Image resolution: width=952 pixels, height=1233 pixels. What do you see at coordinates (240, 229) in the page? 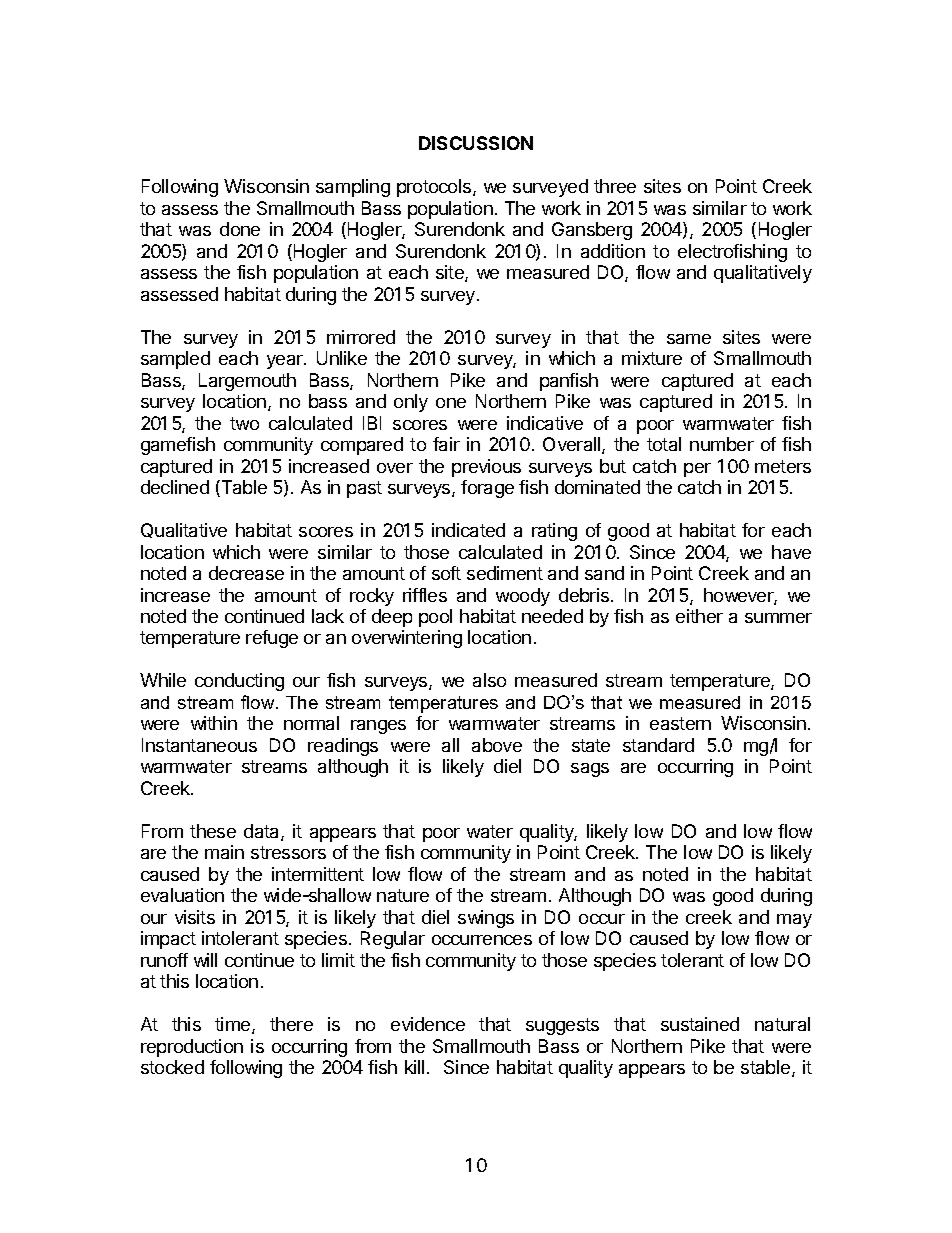
I see `done` at bounding box center [240, 229].
